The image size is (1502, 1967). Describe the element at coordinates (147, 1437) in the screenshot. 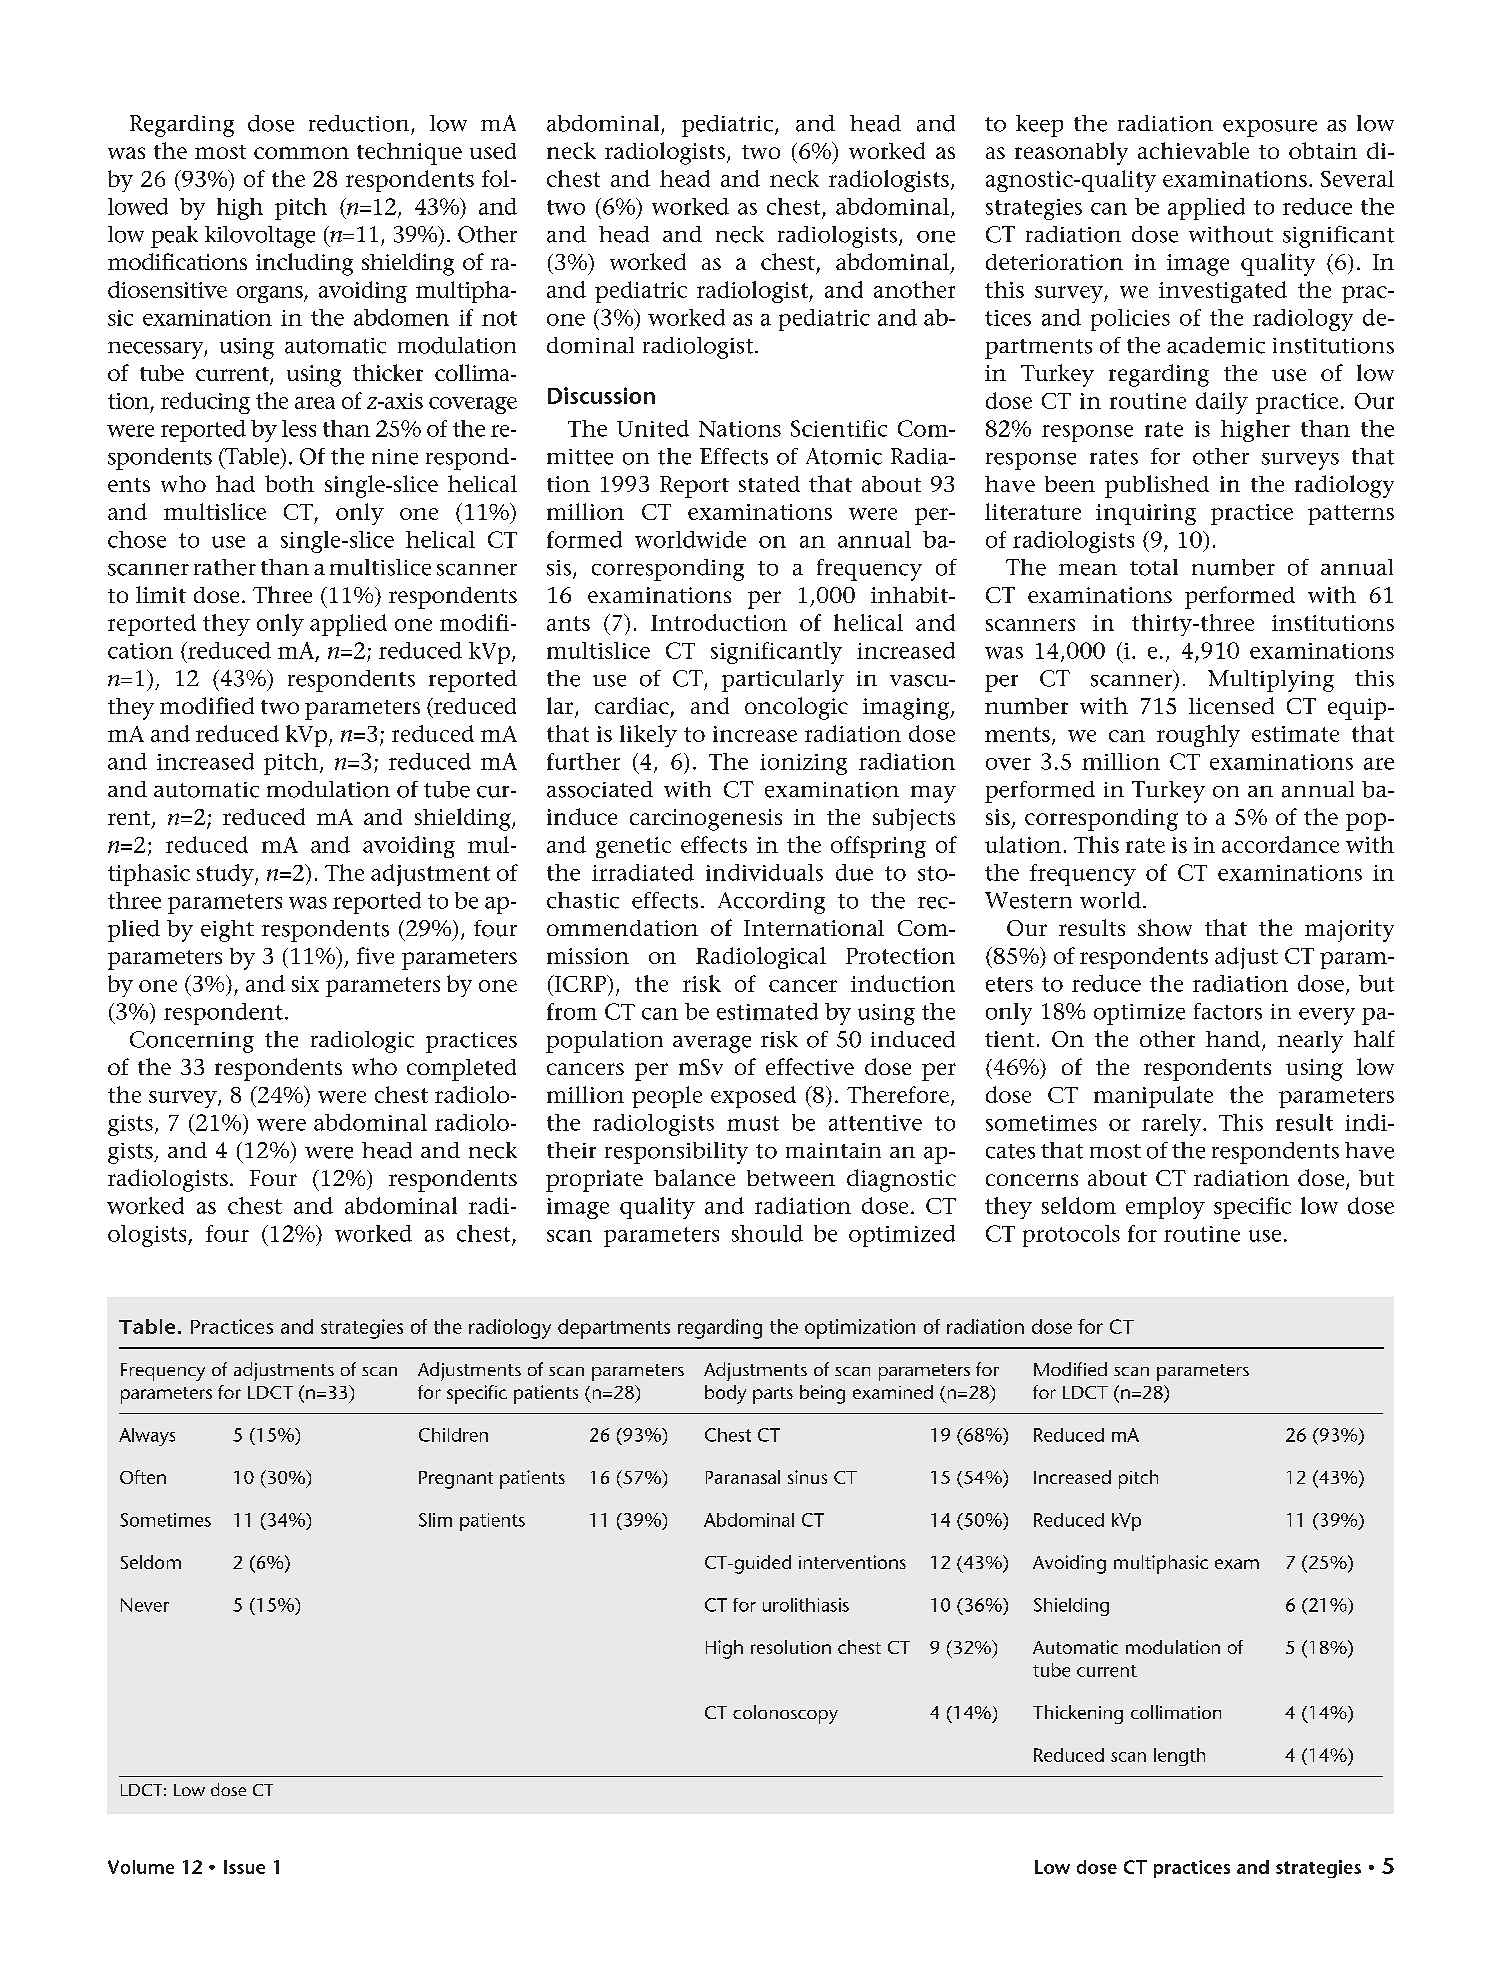

I see `Always` at that location.
